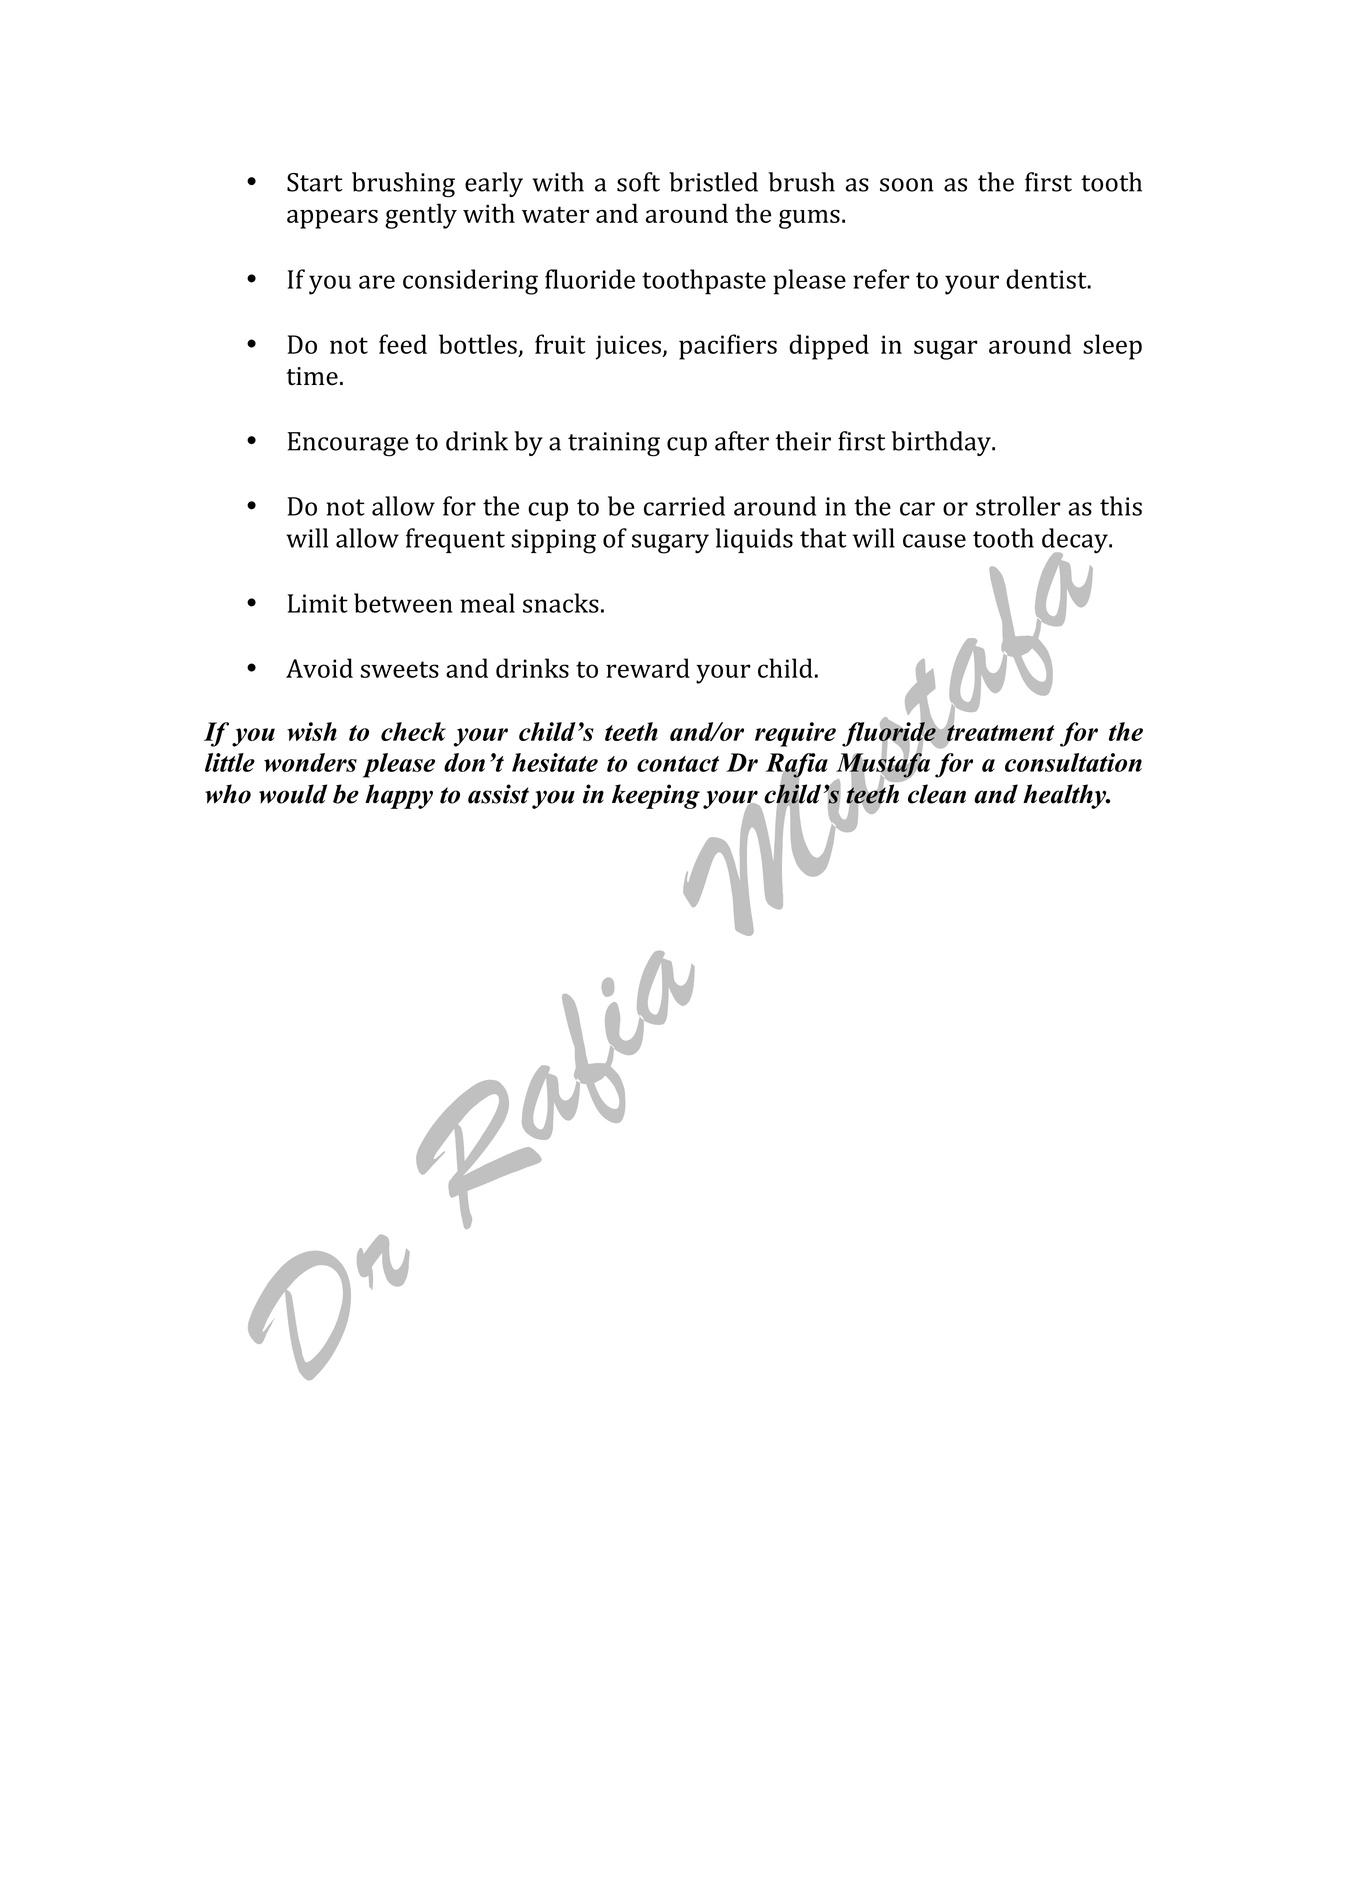  Describe the element at coordinates (1073, 762) in the image. I see `consultation` at that location.
